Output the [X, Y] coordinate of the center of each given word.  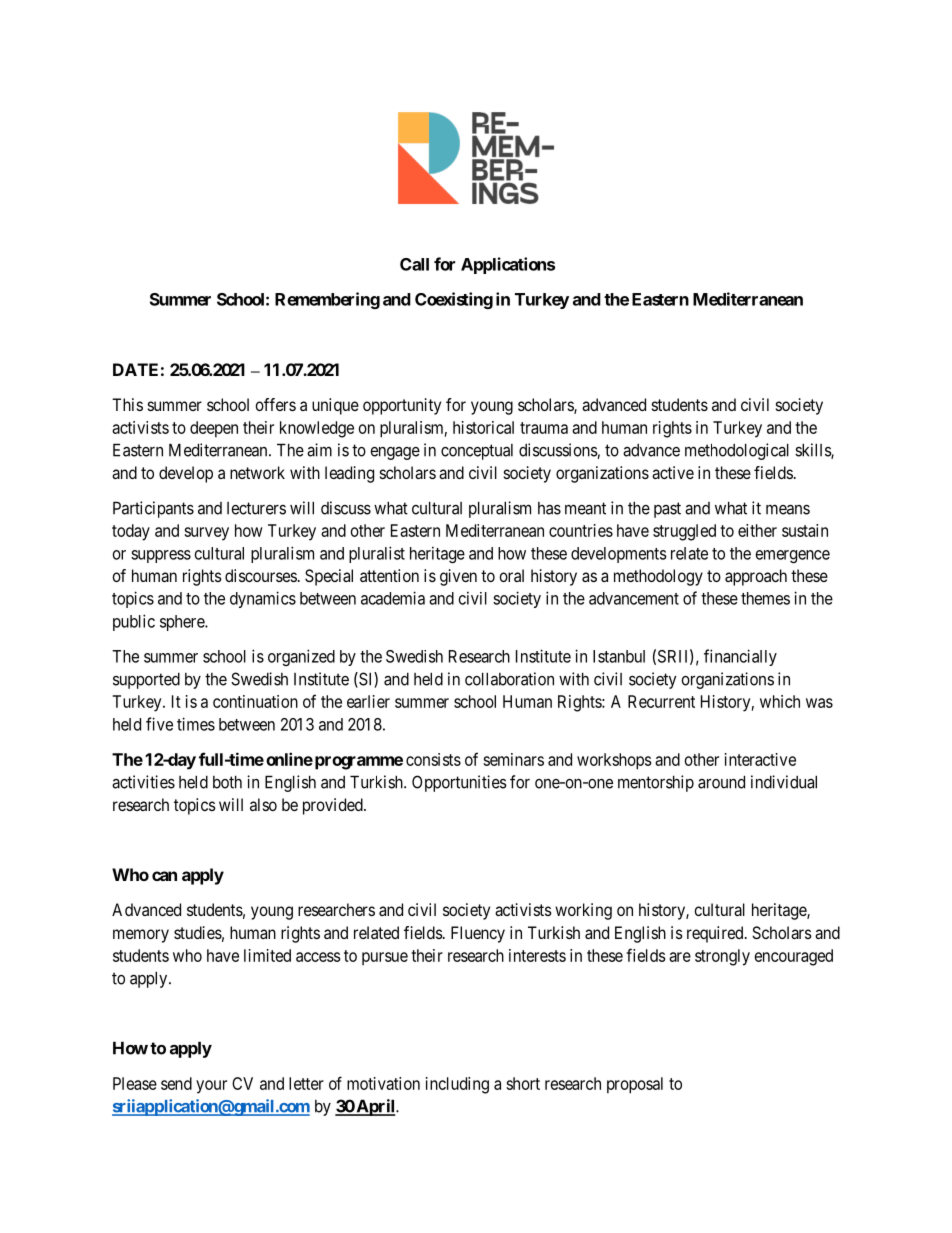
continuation [255, 701]
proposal [635, 1085]
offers [275, 404]
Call [414, 264]
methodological [737, 451]
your [211, 1087]
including [457, 1085]
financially [740, 657]
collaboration [509, 679]
